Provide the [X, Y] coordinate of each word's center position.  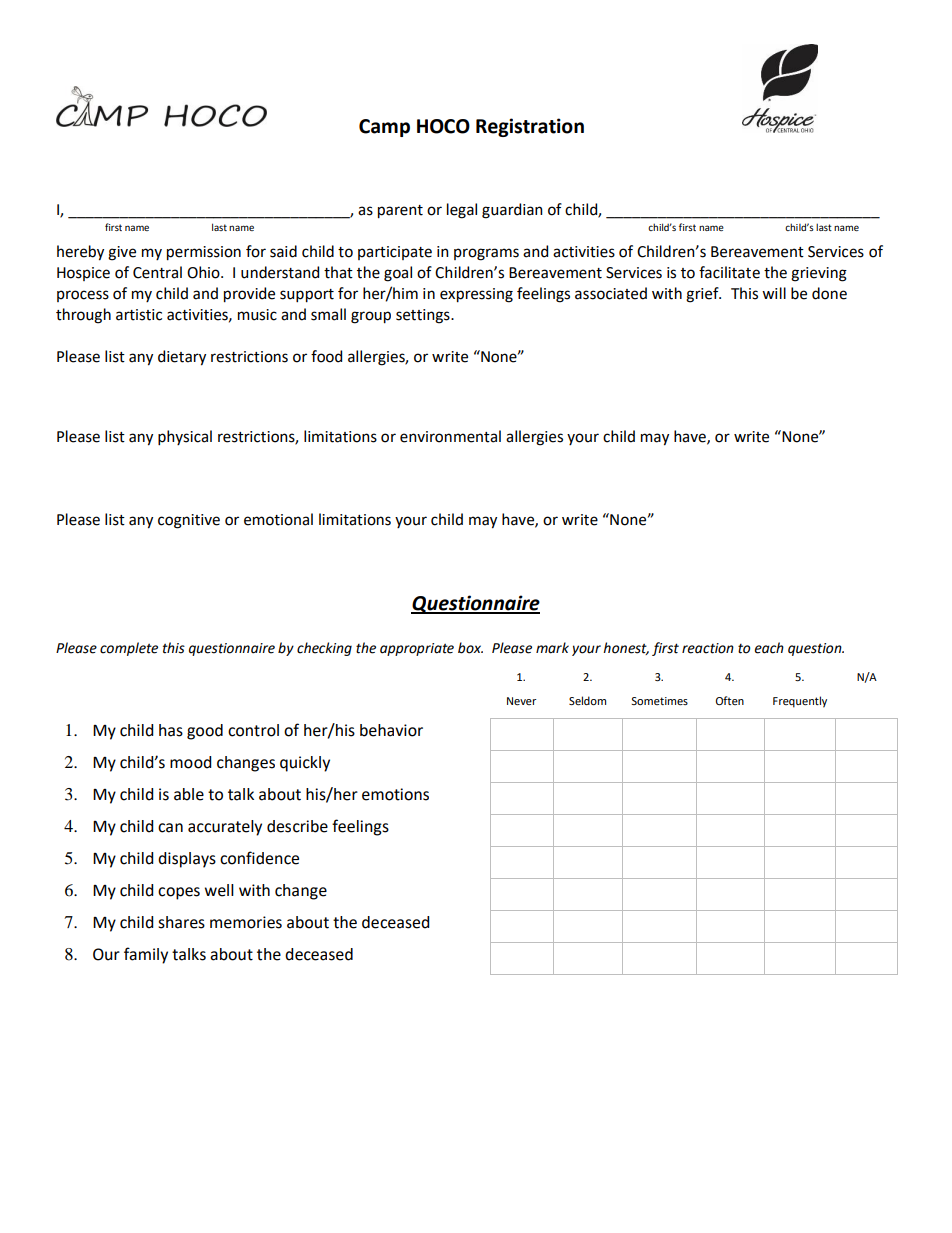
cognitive [189, 521]
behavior [391, 730]
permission [204, 253]
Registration [530, 127]
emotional [278, 519]
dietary [182, 358]
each [769, 648]
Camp [384, 128]
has [171, 730]
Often [730, 700]
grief [703, 295]
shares [181, 922]
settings [424, 316]
